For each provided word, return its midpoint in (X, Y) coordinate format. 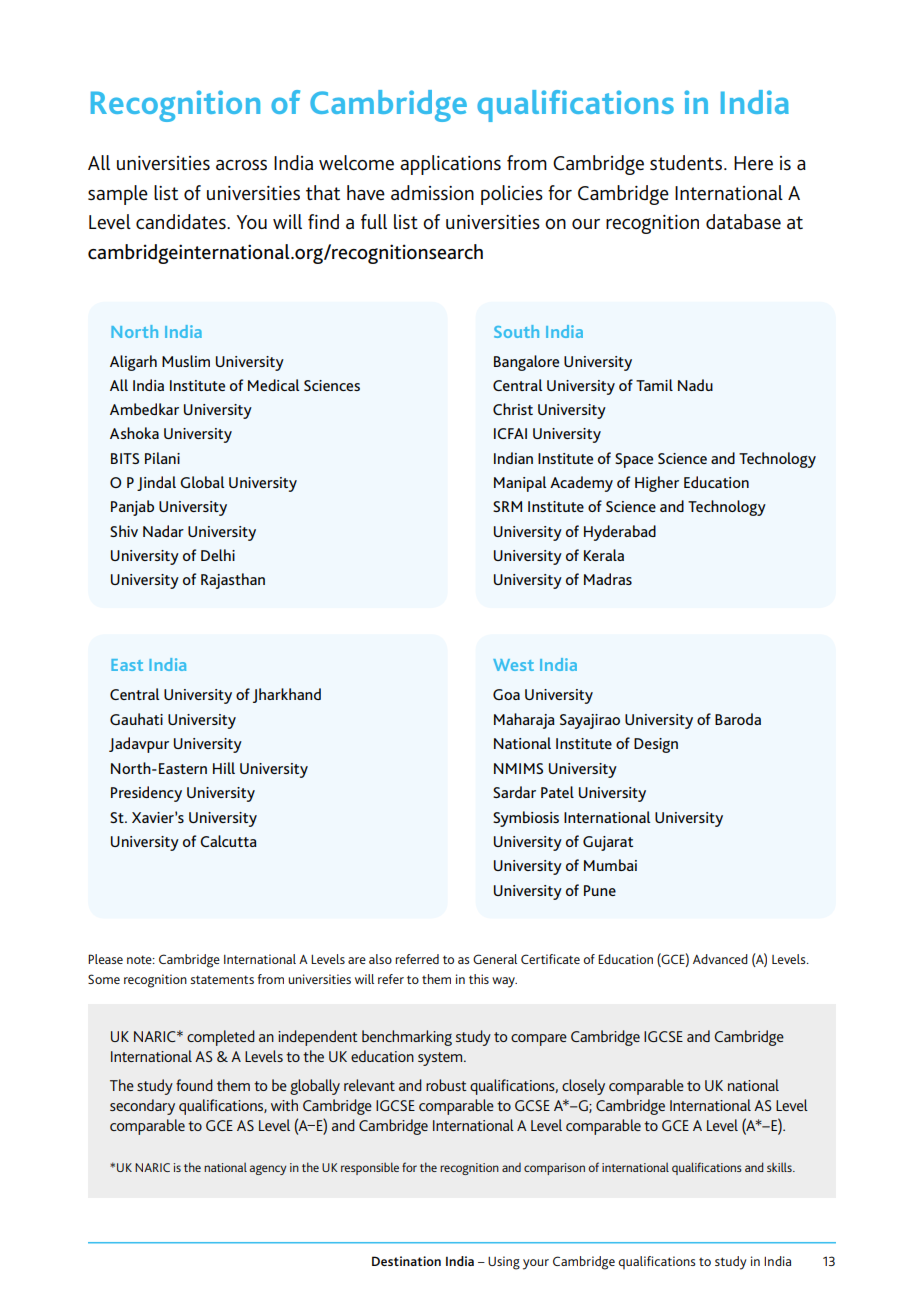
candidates (182, 222)
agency (268, 1170)
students (687, 162)
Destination (406, 1261)
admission (432, 193)
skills (780, 1167)
